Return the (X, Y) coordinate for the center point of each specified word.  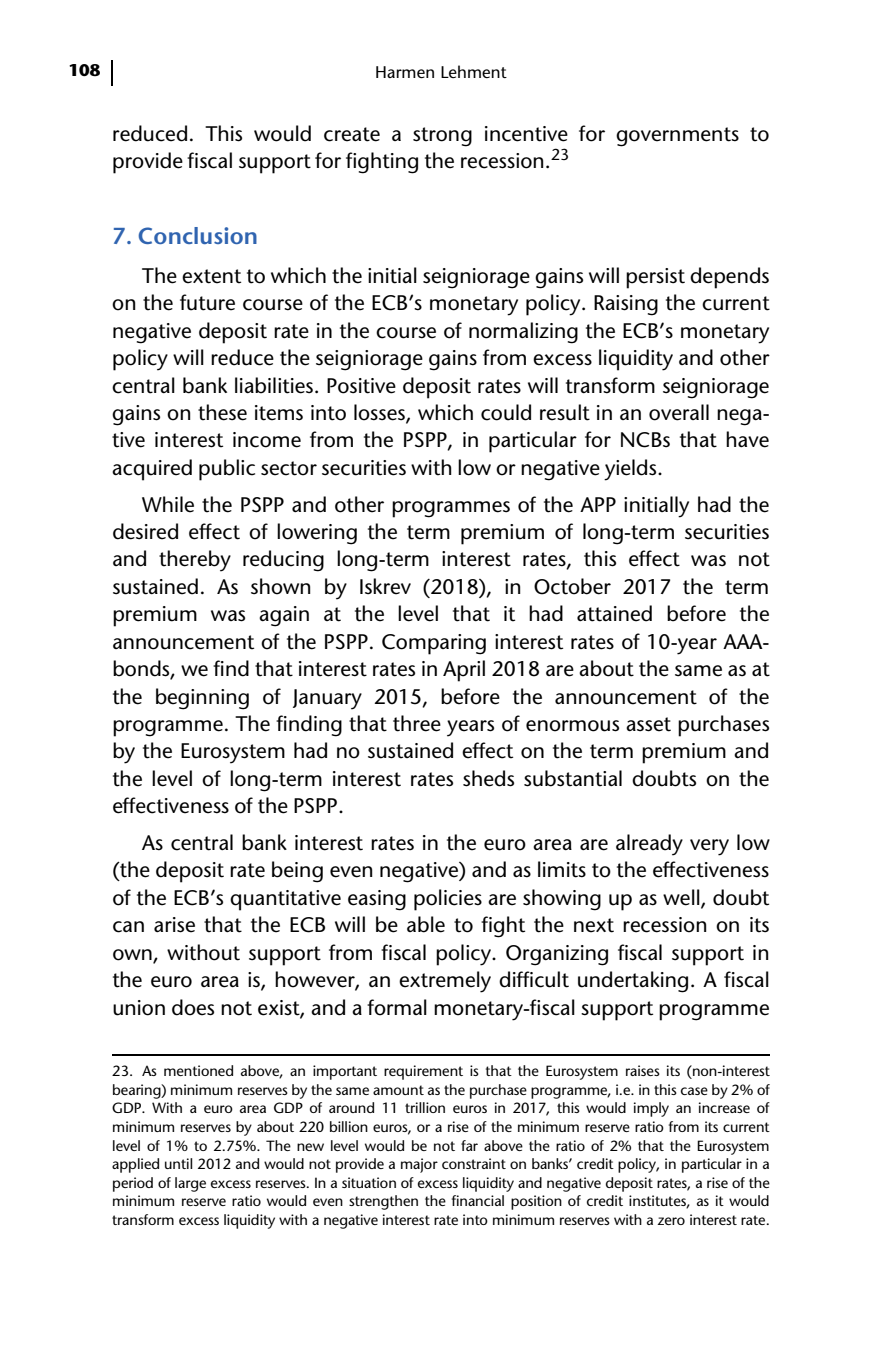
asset (648, 724)
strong (442, 137)
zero (671, 1221)
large (190, 1184)
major (419, 1165)
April (464, 671)
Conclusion (198, 235)
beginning (202, 699)
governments (677, 137)
